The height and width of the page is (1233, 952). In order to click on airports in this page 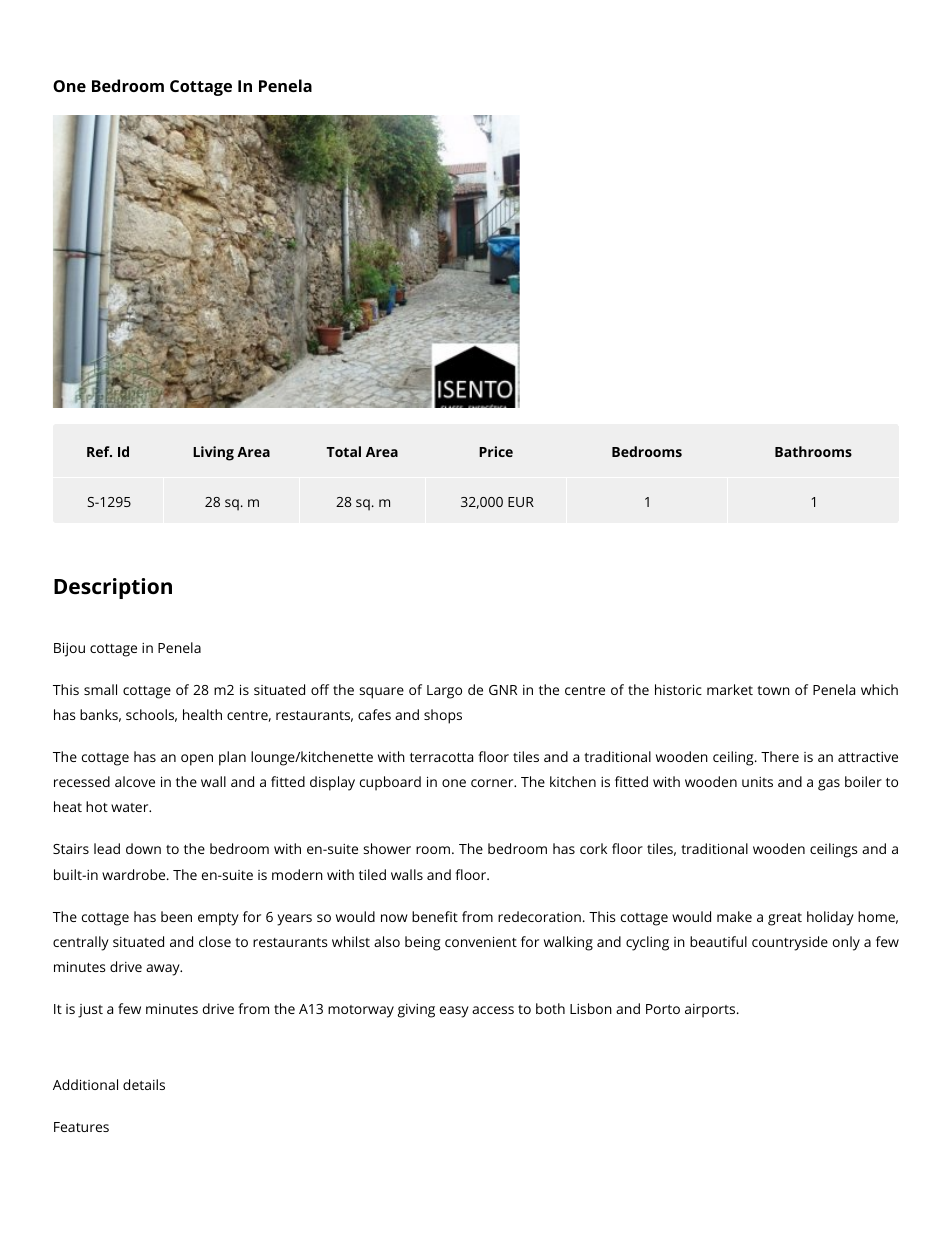, I will do `click(711, 1011)`.
